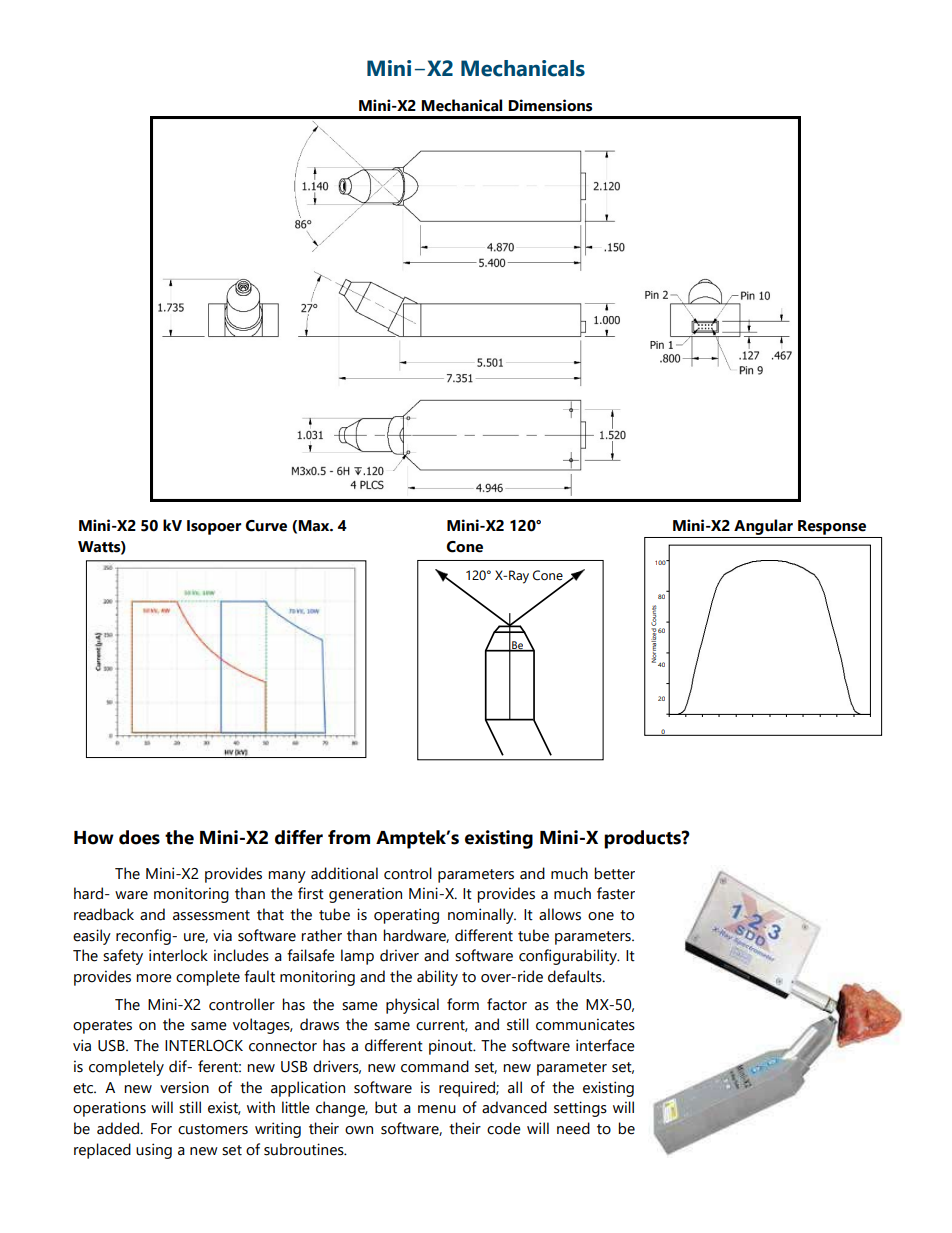 The height and width of the screenshot is (1233, 952). I want to click on menu, so click(437, 1109).
